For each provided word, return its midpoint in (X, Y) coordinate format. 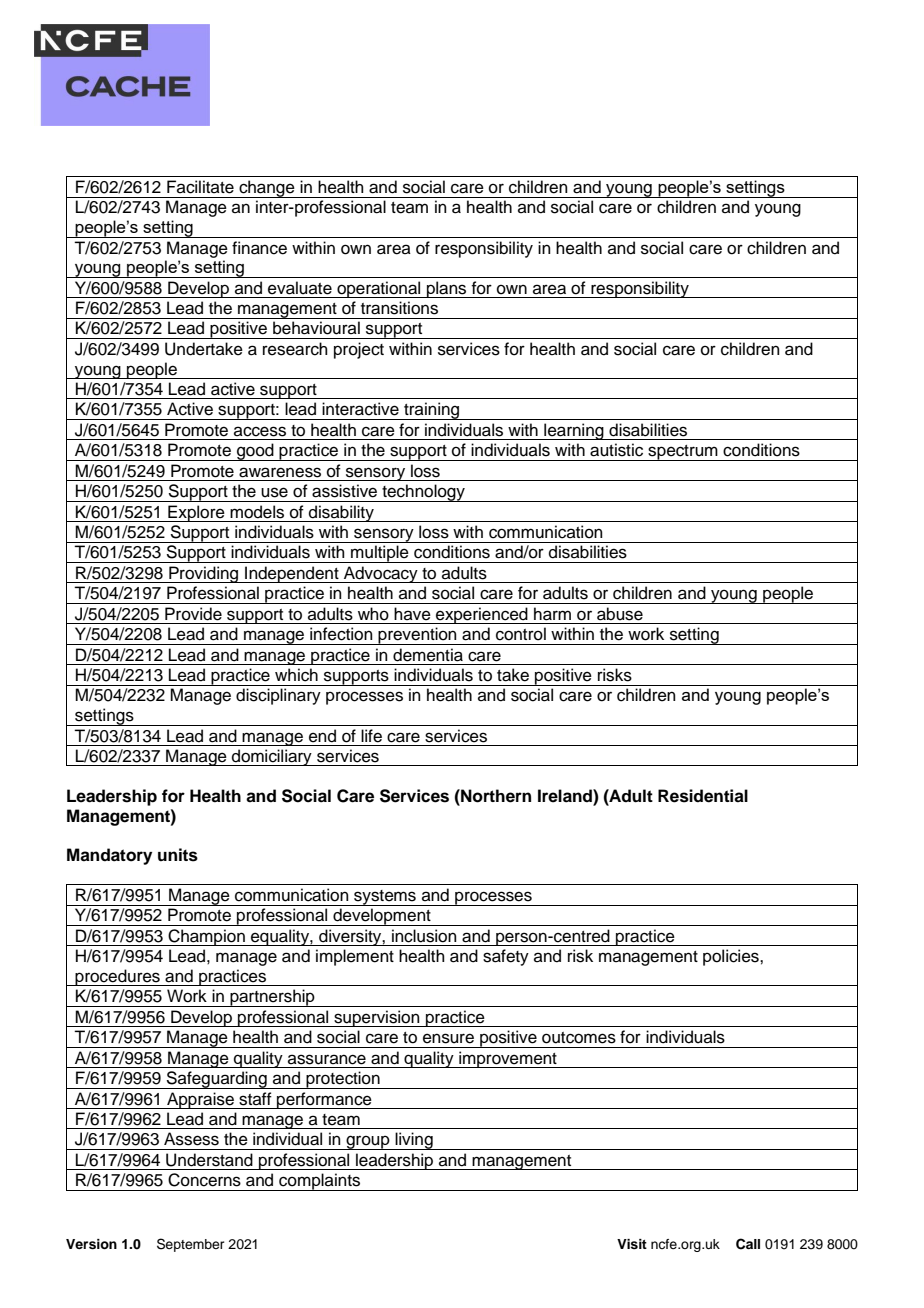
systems (385, 898)
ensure (448, 1038)
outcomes (579, 1038)
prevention (417, 636)
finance (259, 248)
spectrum (683, 453)
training (432, 411)
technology (423, 493)
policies (732, 957)
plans (447, 289)
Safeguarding (216, 1080)
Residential (703, 796)
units (178, 855)
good (255, 452)
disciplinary (278, 696)
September (191, 1245)
